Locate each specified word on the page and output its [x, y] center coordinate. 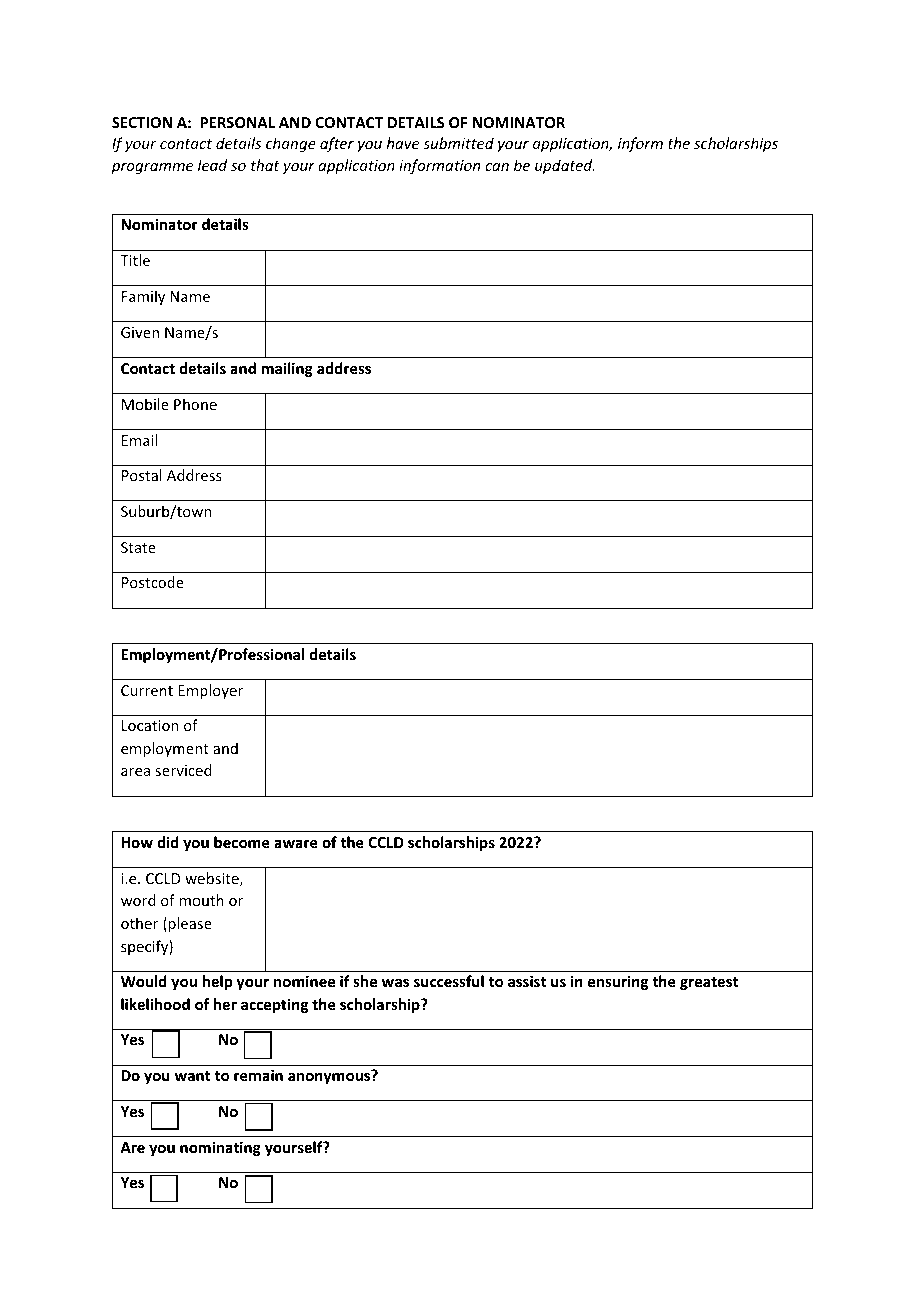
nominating [220, 1148]
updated [565, 166]
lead [212, 165]
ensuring [618, 982]
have [403, 143]
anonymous [330, 1077]
